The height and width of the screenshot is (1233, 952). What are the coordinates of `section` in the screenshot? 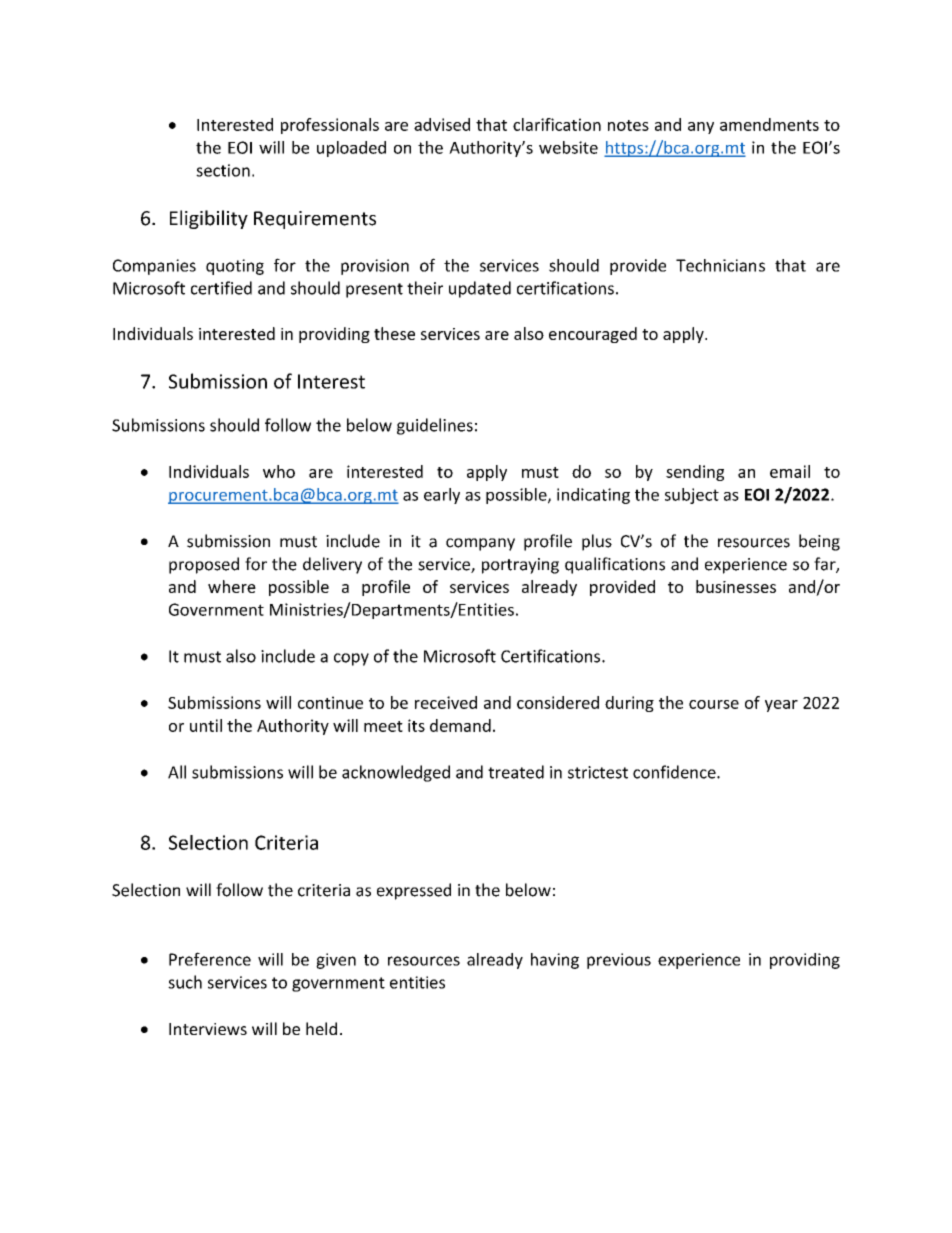 It's located at (223, 170).
